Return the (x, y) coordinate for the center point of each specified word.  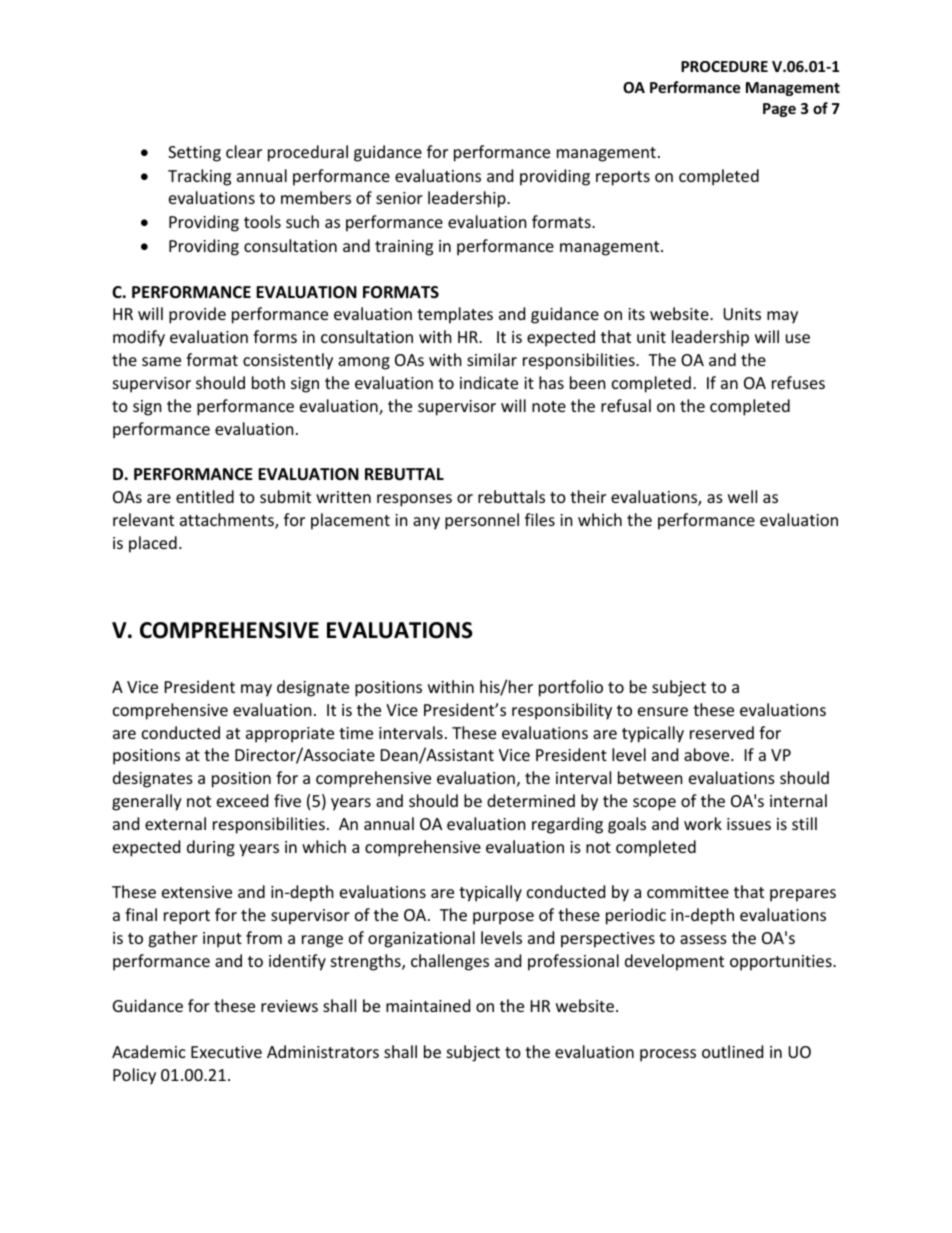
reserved (722, 732)
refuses (798, 382)
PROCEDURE (724, 66)
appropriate (290, 735)
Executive (226, 1052)
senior (399, 198)
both (268, 382)
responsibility (562, 711)
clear (244, 151)
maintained (428, 1005)
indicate (489, 382)
